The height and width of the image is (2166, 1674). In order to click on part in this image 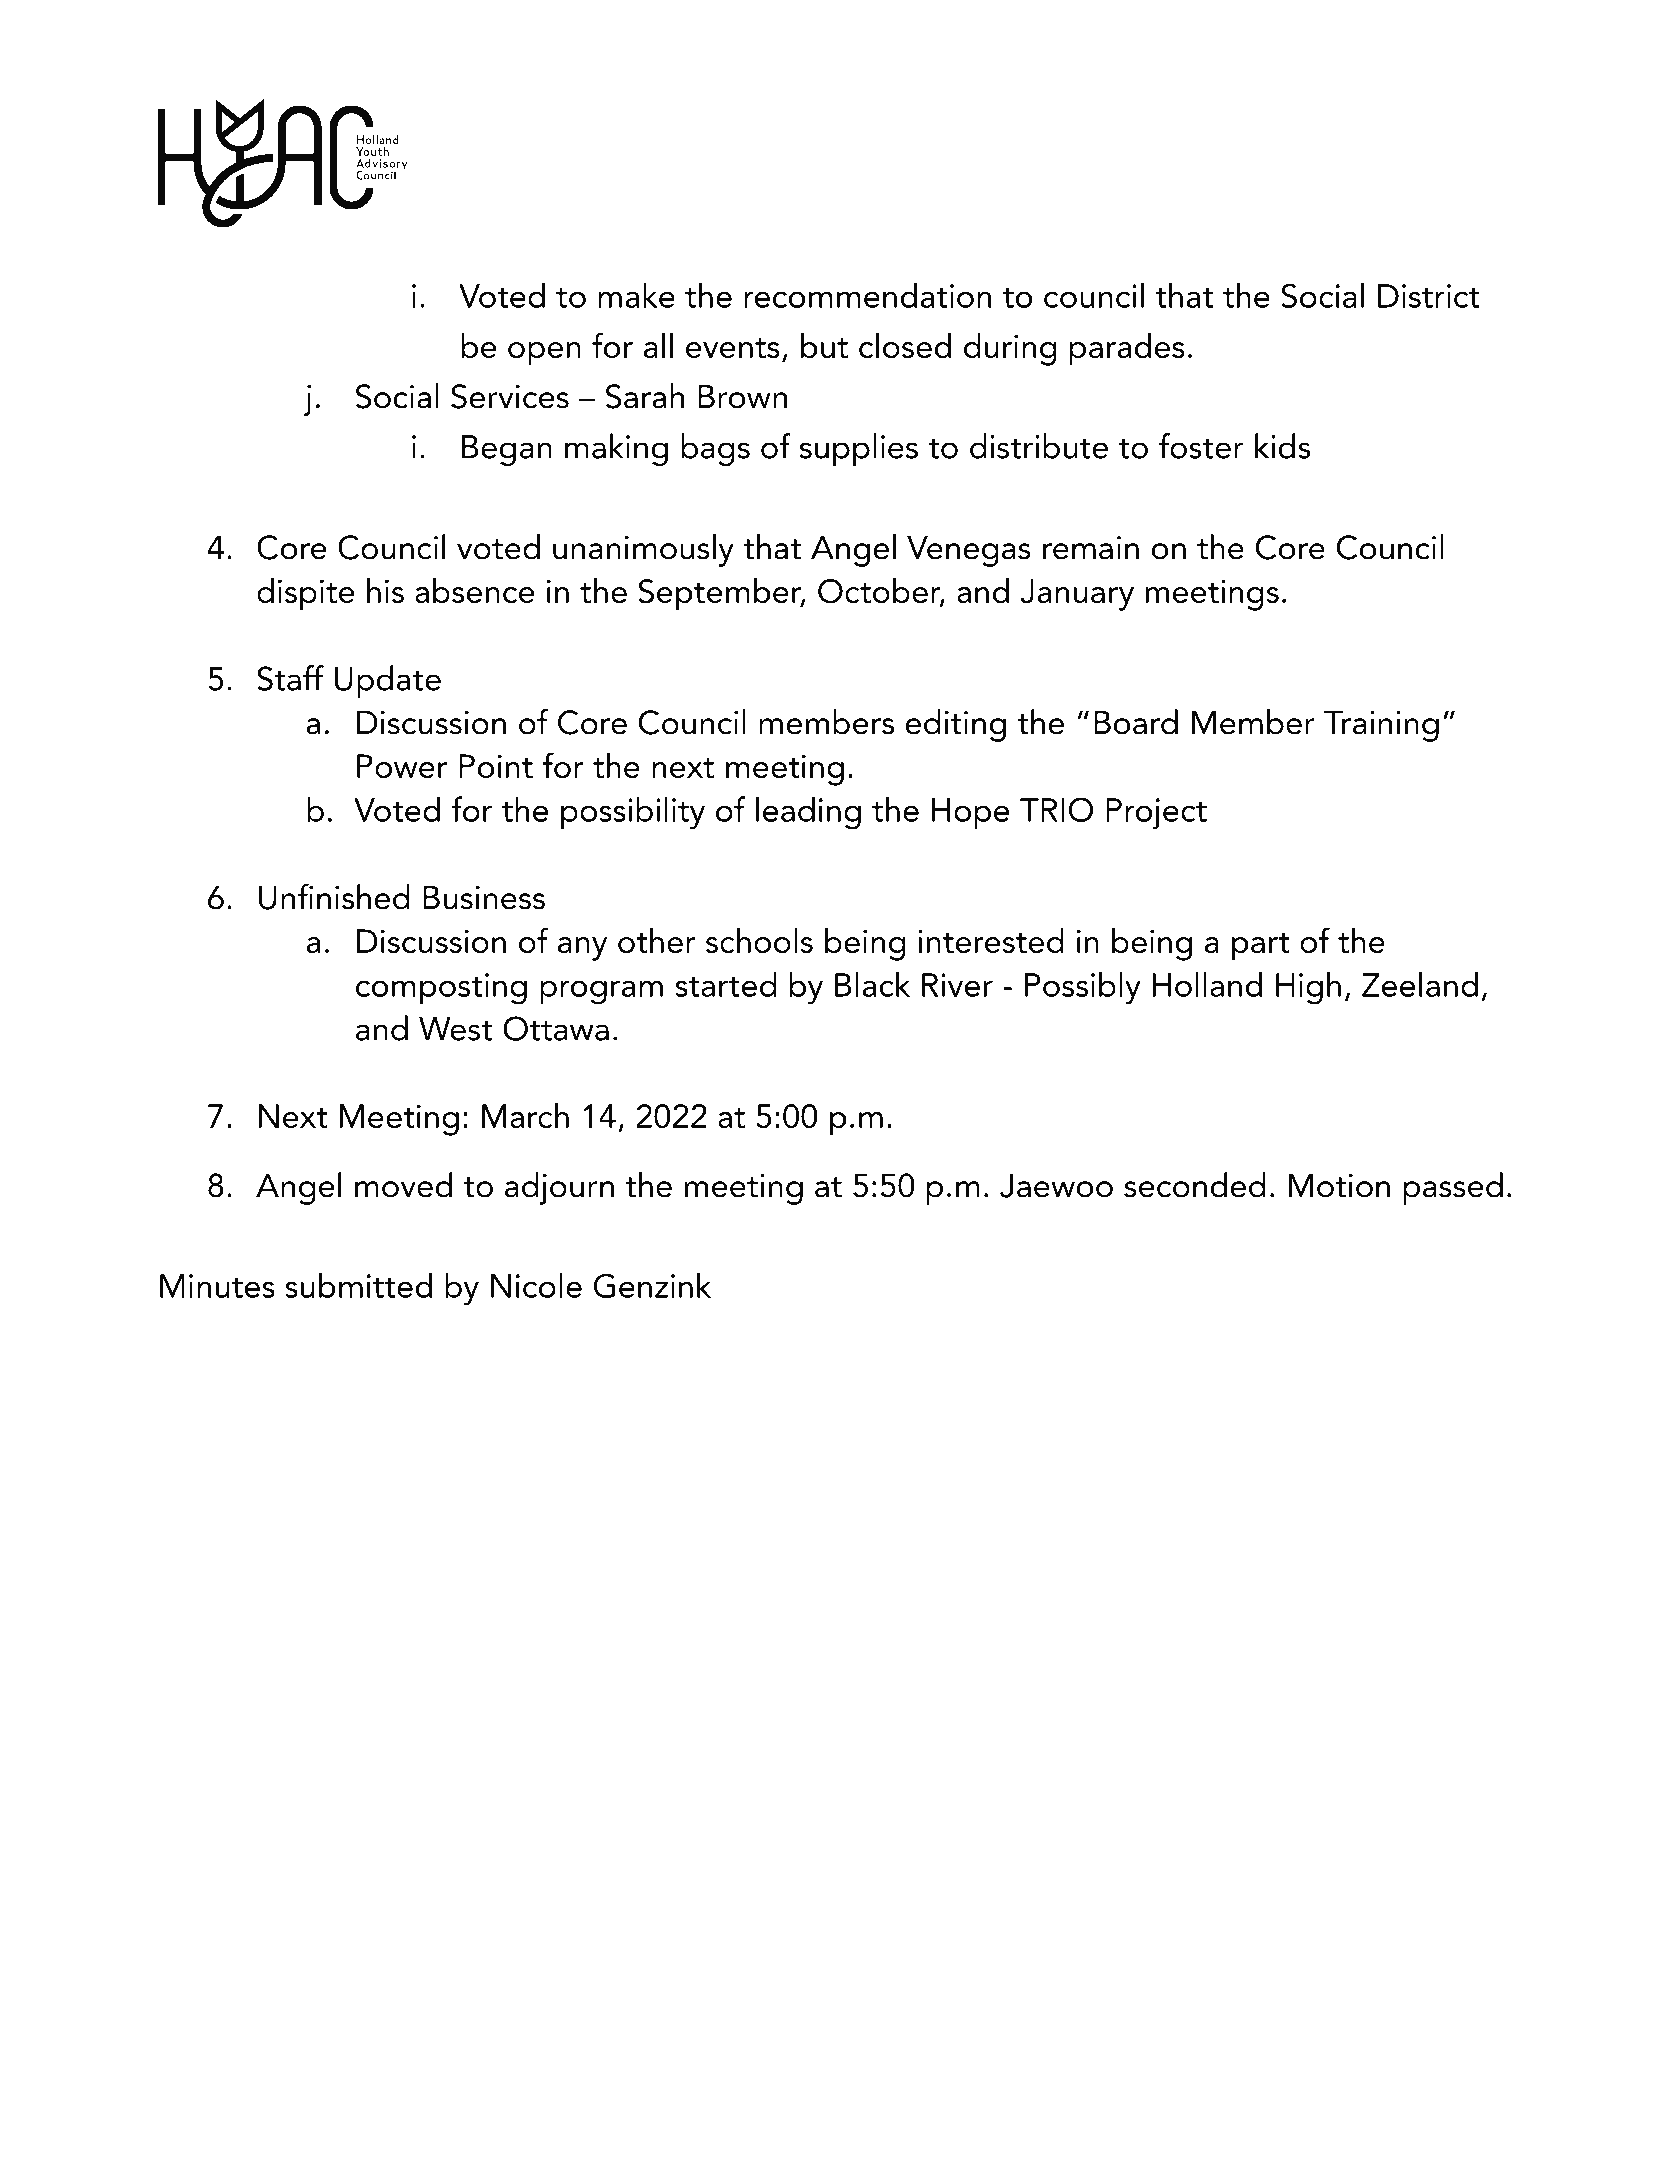, I will do `click(1260, 947)`.
